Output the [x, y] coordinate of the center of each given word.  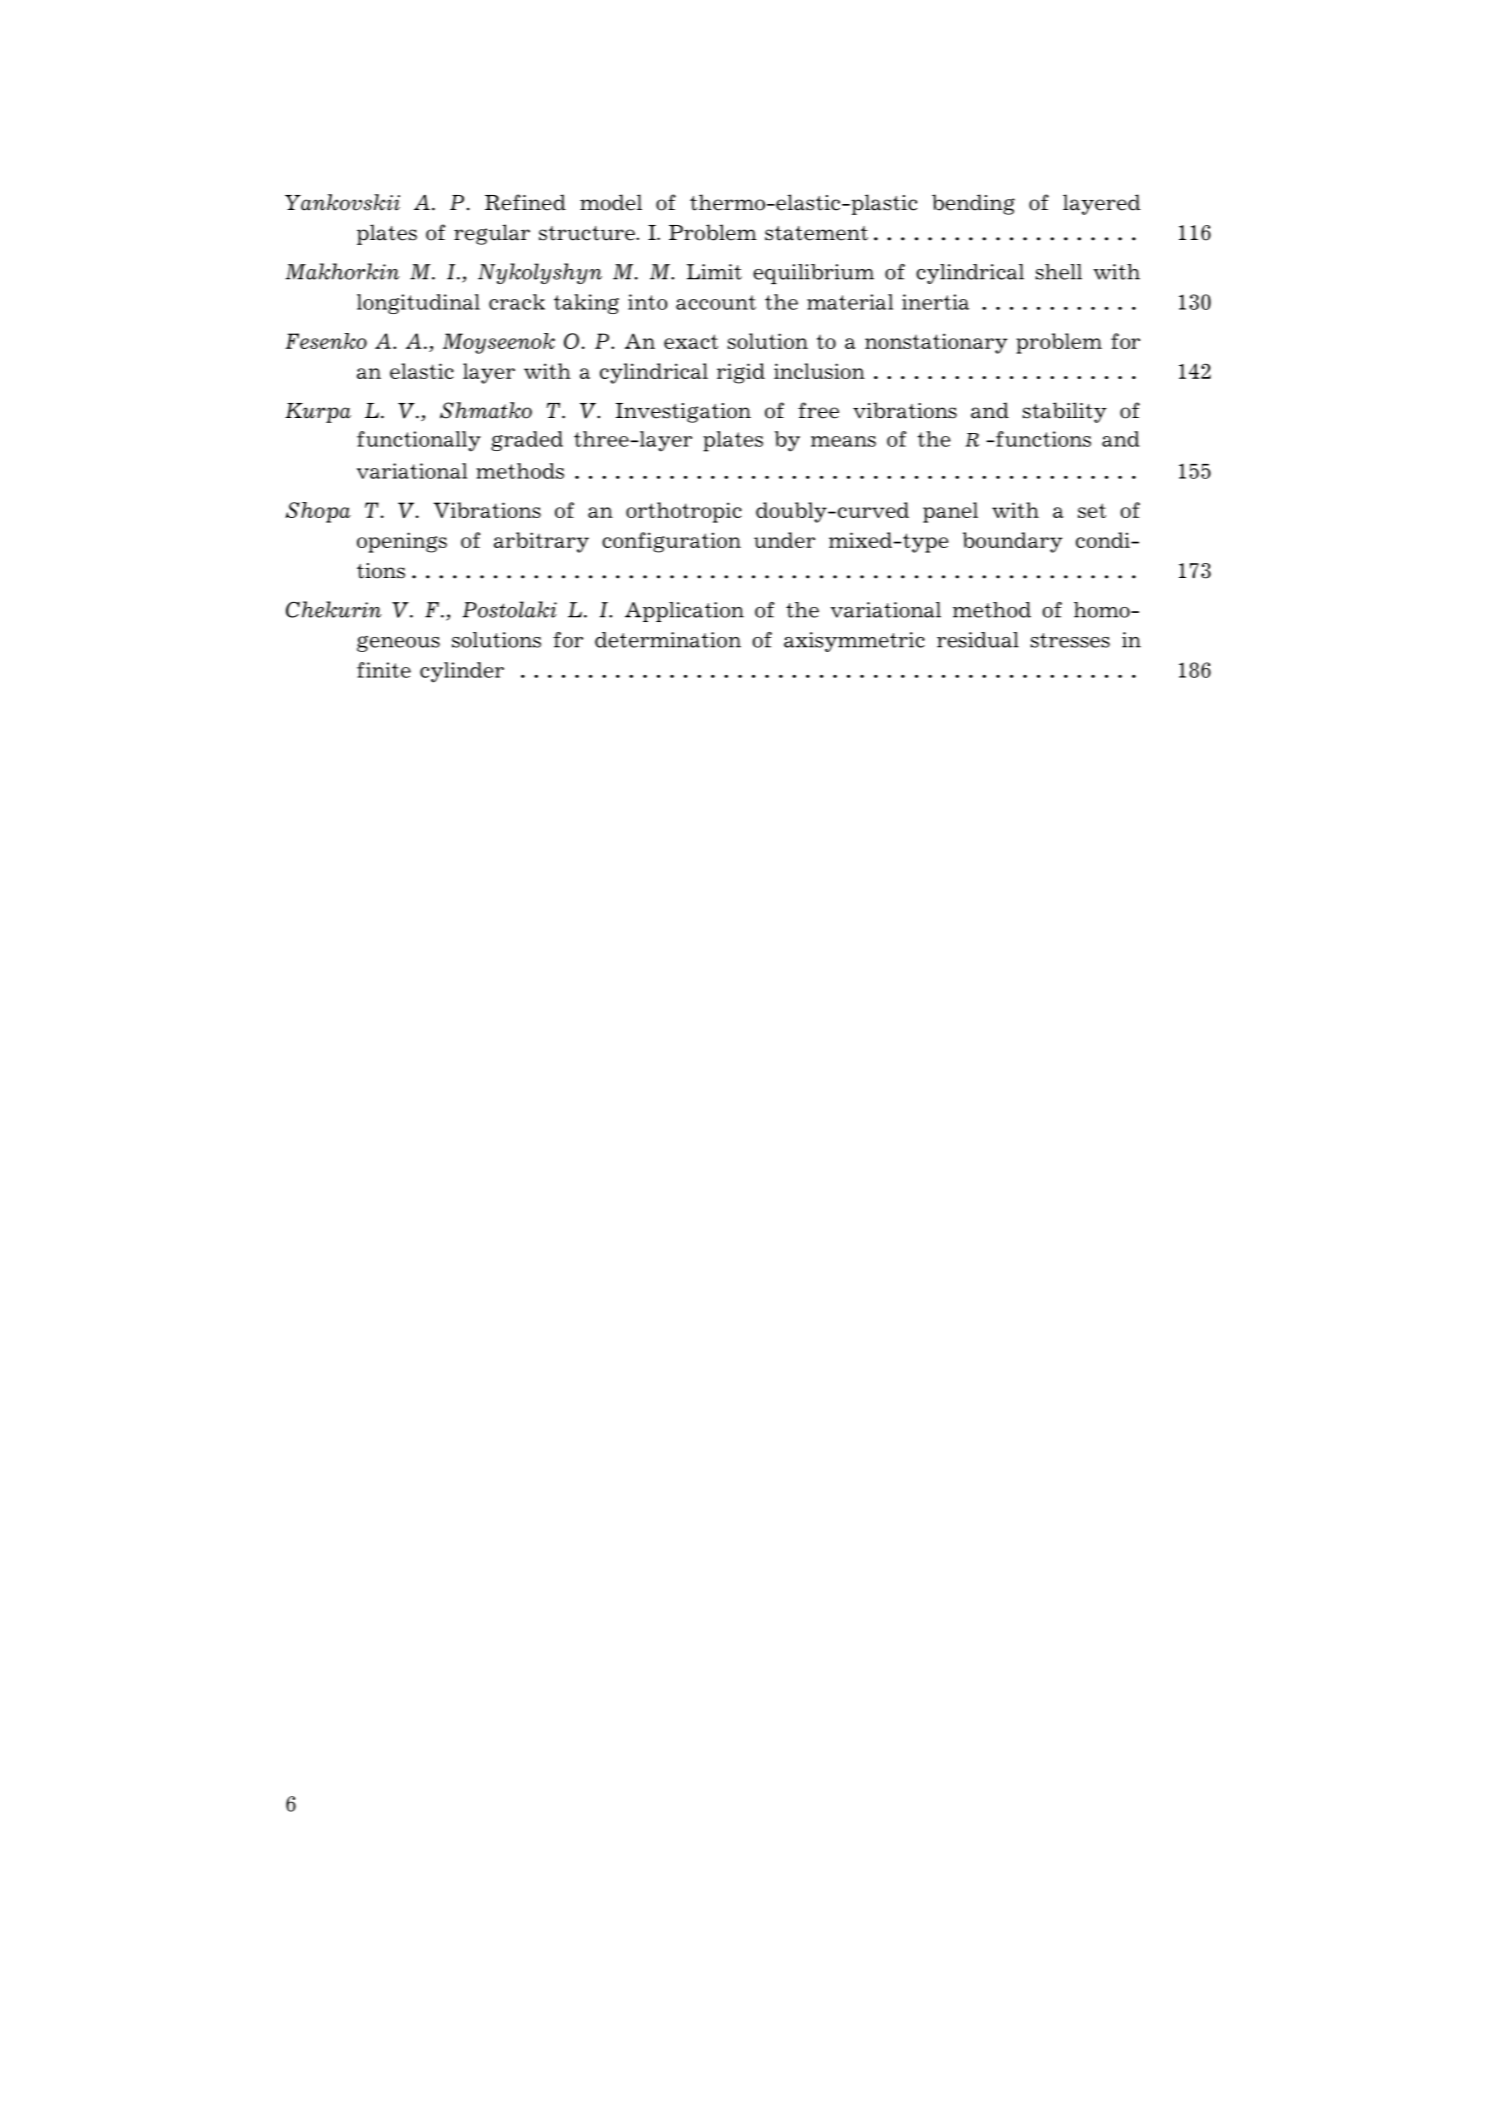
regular [492, 234]
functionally [419, 441]
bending [973, 204]
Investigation [683, 413]
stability [1065, 412]
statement [816, 233]
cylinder [462, 672]
